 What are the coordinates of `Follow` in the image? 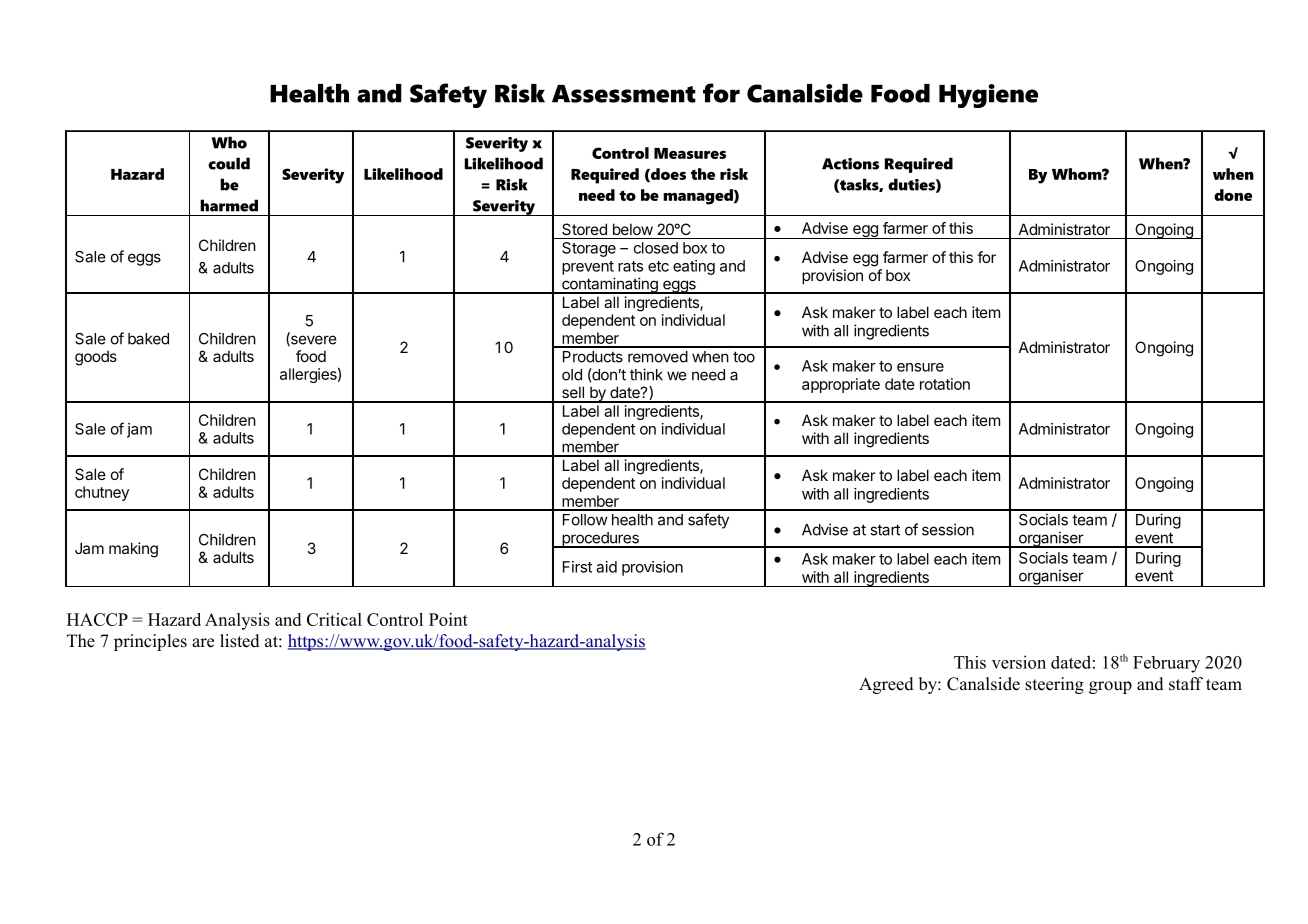 It's located at (585, 520).
